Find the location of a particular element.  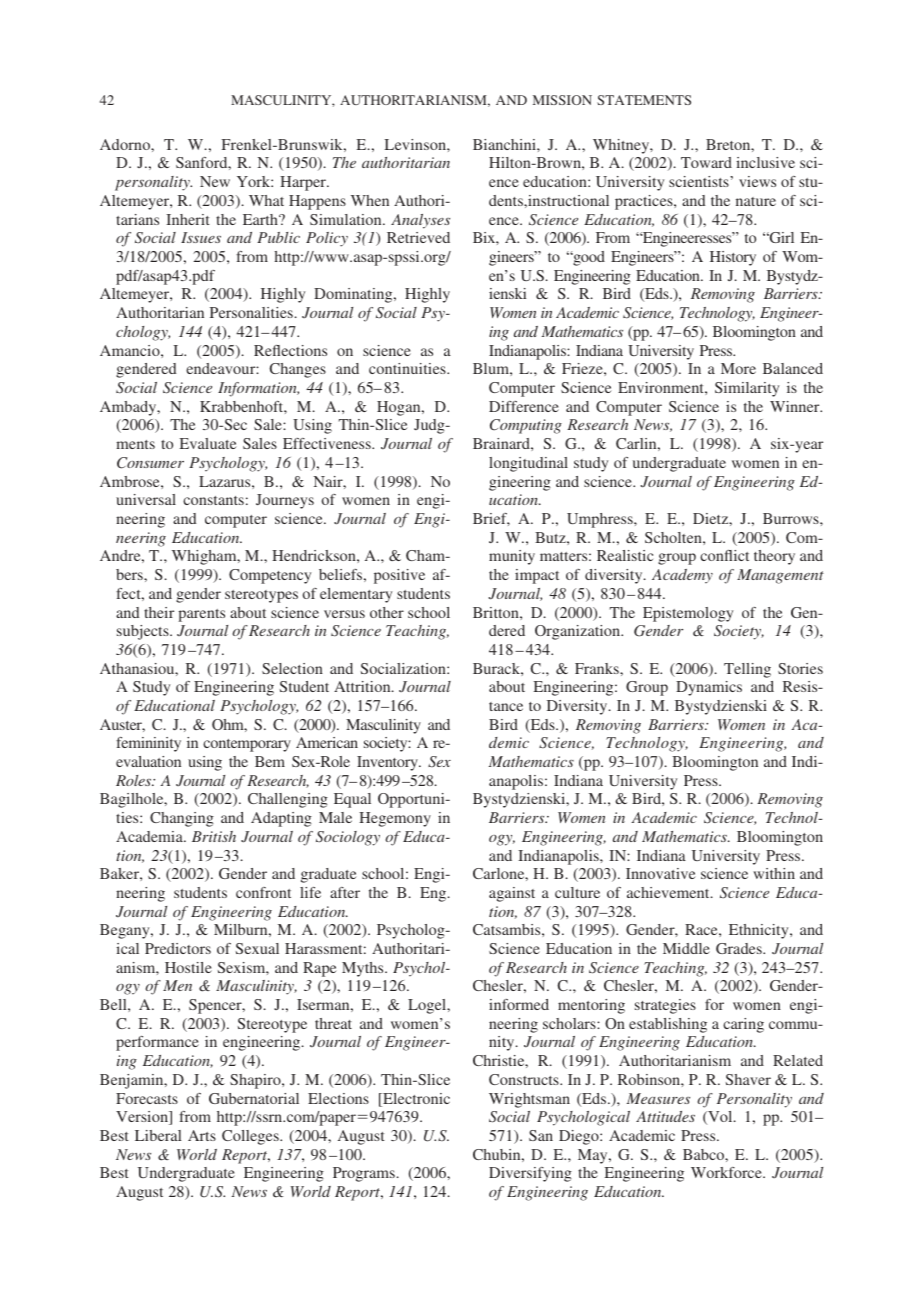

Toward is located at coordinates (706, 162).
